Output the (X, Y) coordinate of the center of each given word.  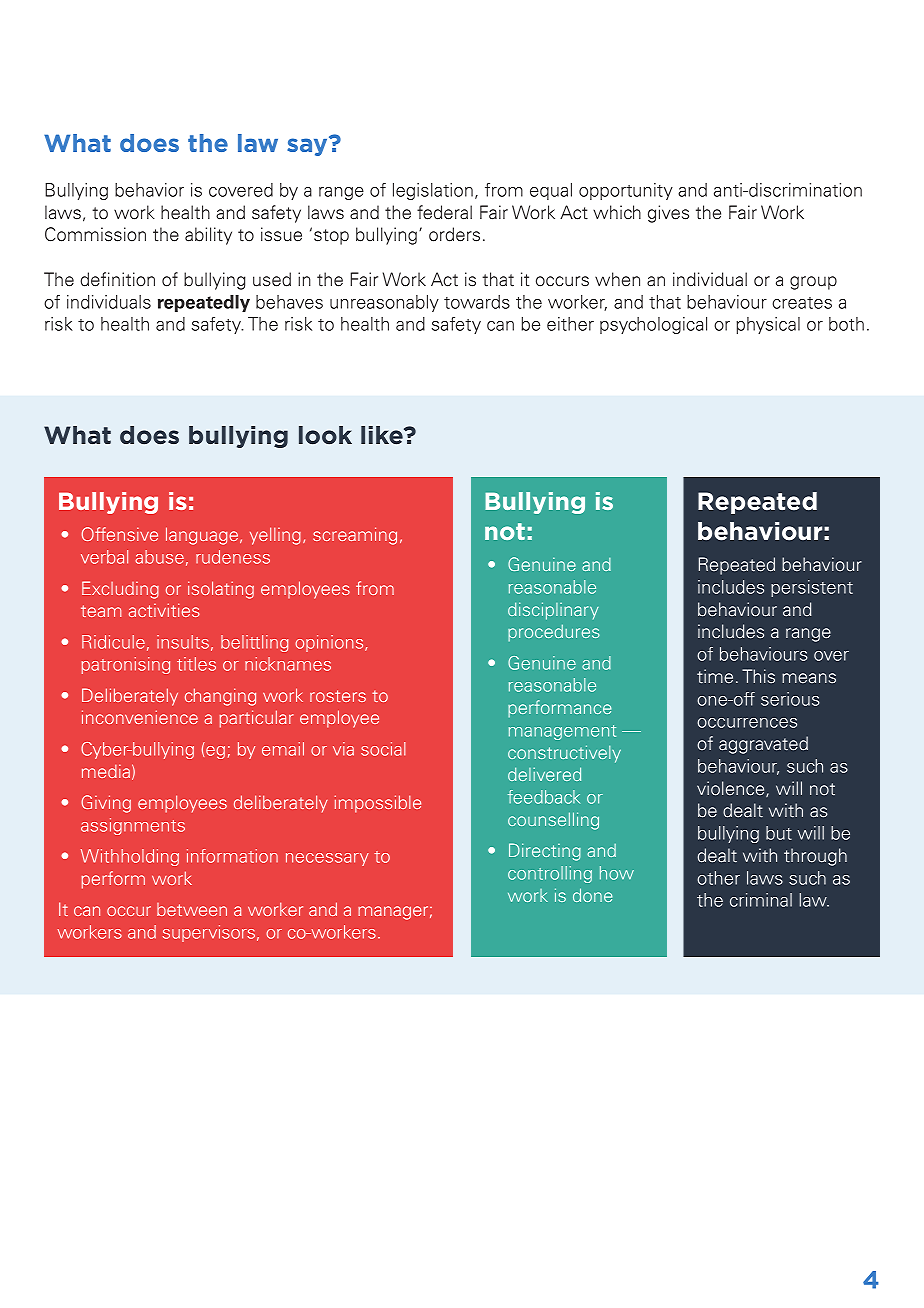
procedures (554, 633)
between (192, 909)
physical (768, 325)
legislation (433, 191)
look (325, 435)
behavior (149, 190)
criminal (761, 900)
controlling (550, 874)
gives (668, 214)
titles (196, 664)
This (758, 676)
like (383, 435)
